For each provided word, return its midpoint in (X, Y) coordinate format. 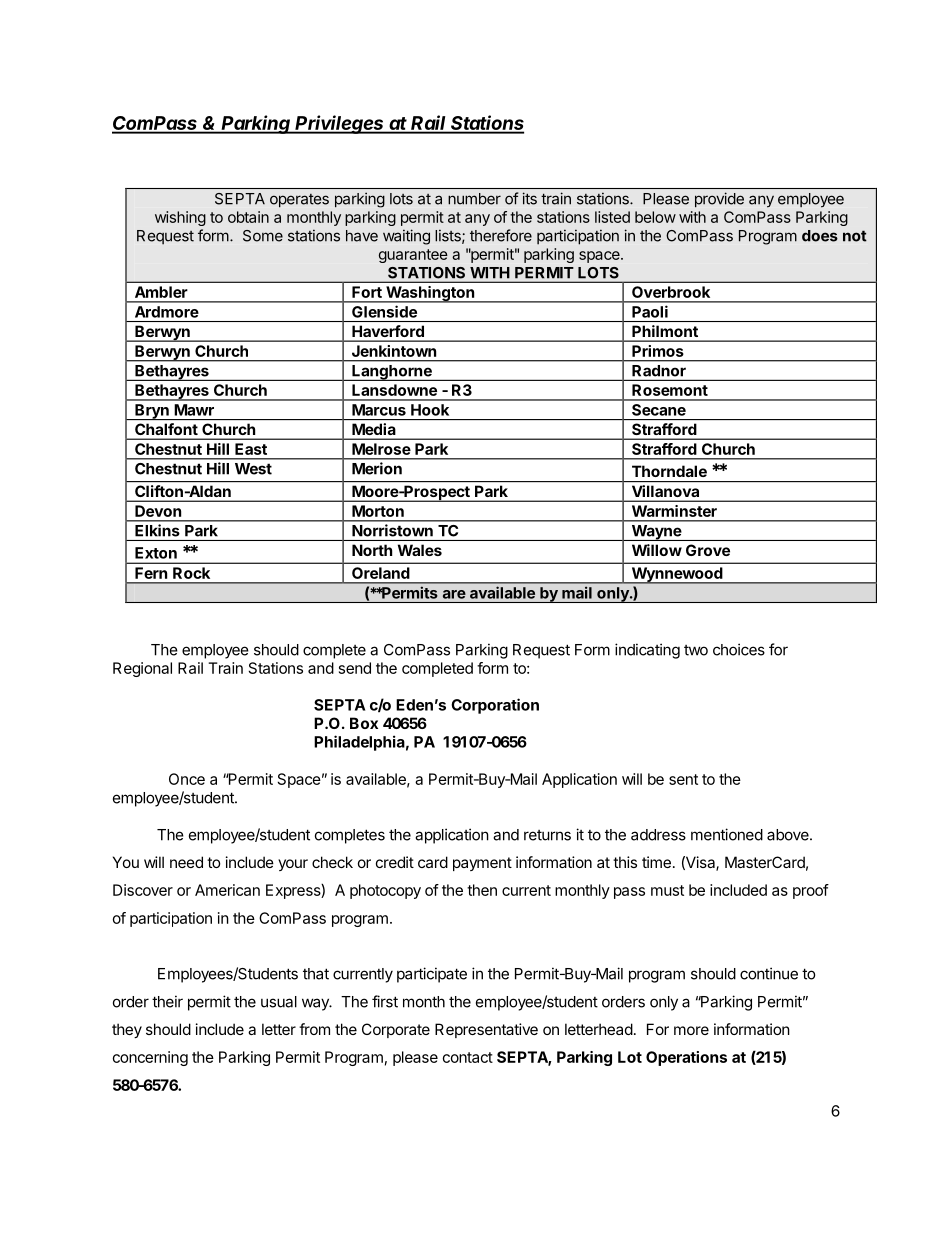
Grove (708, 550)
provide (719, 199)
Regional (142, 669)
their (167, 1001)
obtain (248, 217)
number (474, 199)
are (454, 594)
